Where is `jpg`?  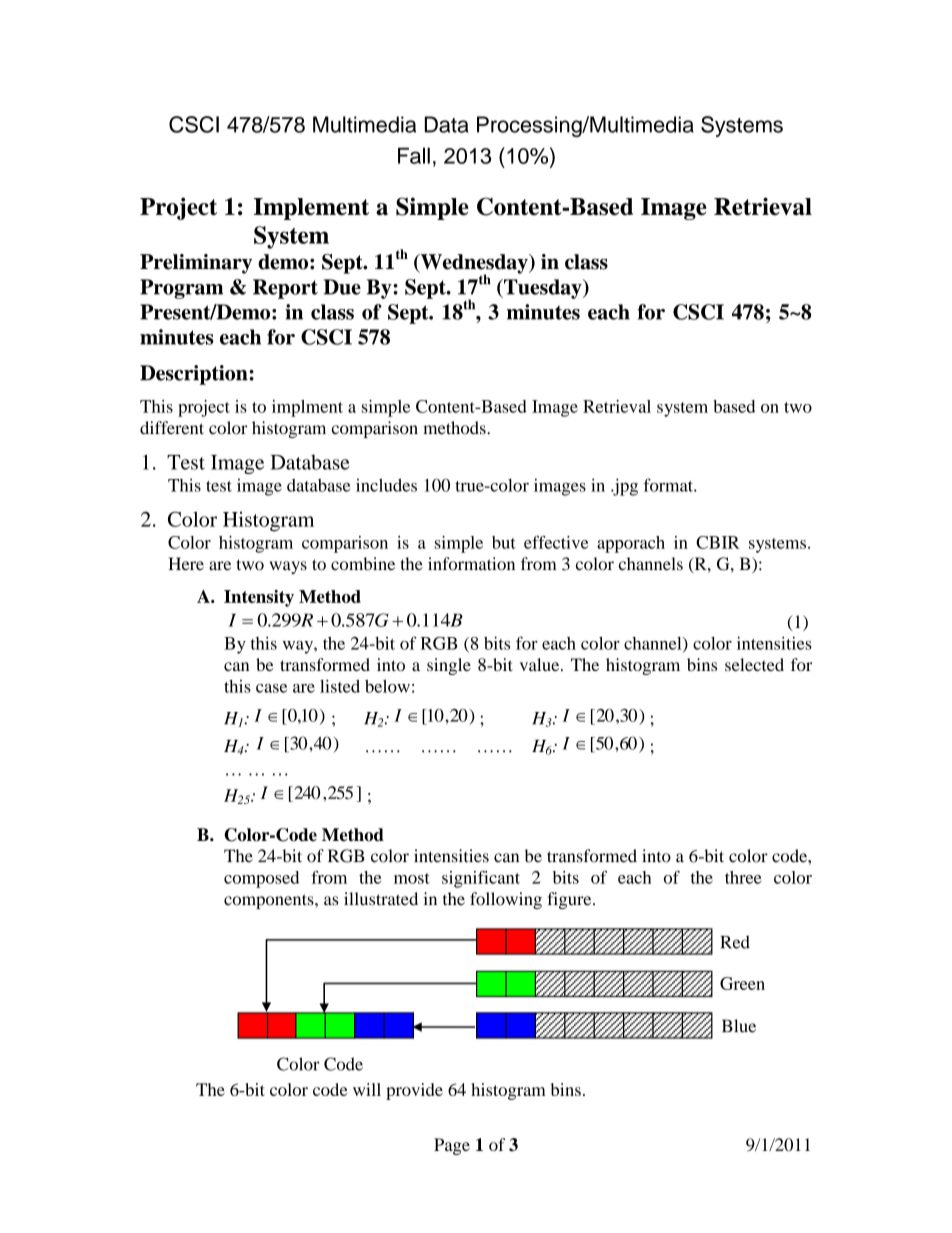
jpg is located at coordinates (624, 487).
